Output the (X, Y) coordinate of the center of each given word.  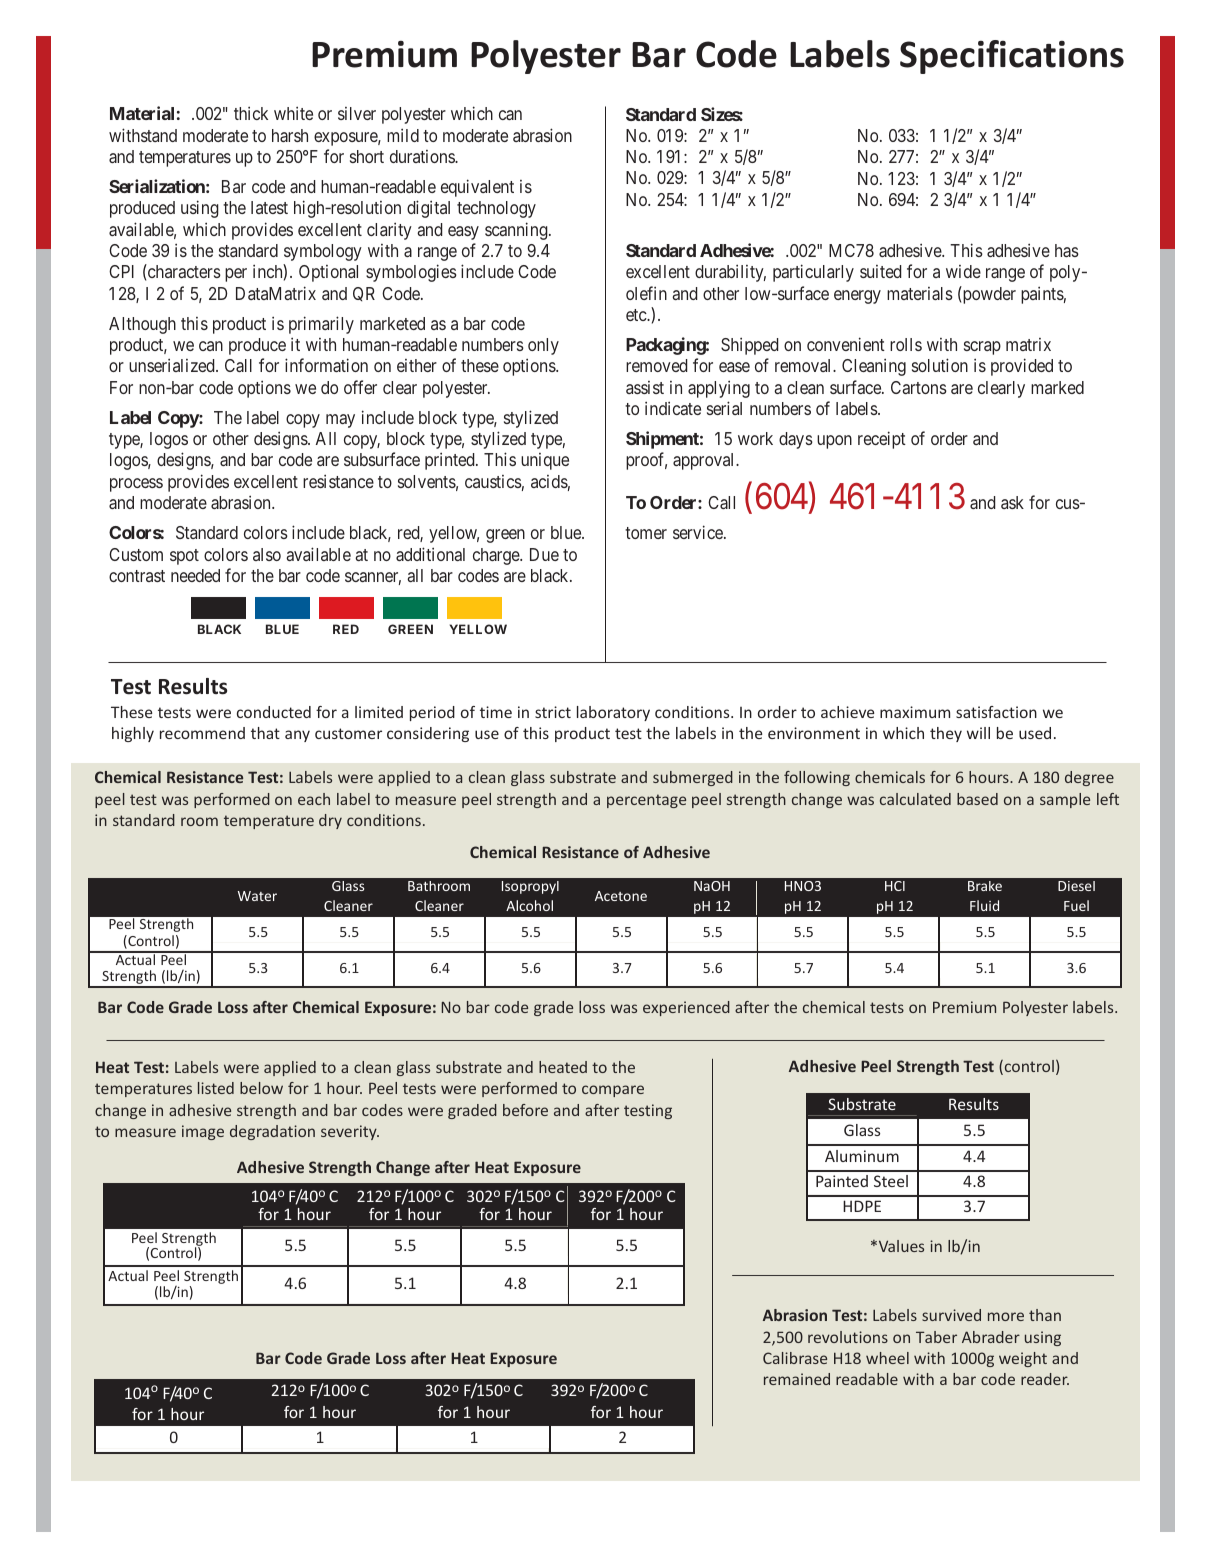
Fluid (984, 905)
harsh (290, 135)
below (261, 1088)
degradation (272, 1132)
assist (645, 387)
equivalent (477, 188)
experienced (686, 1008)
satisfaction (996, 712)
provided (1022, 367)
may (340, 421)
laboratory (613, 713)
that (265, 733)
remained (797, 1379)
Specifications (1012, 57)
